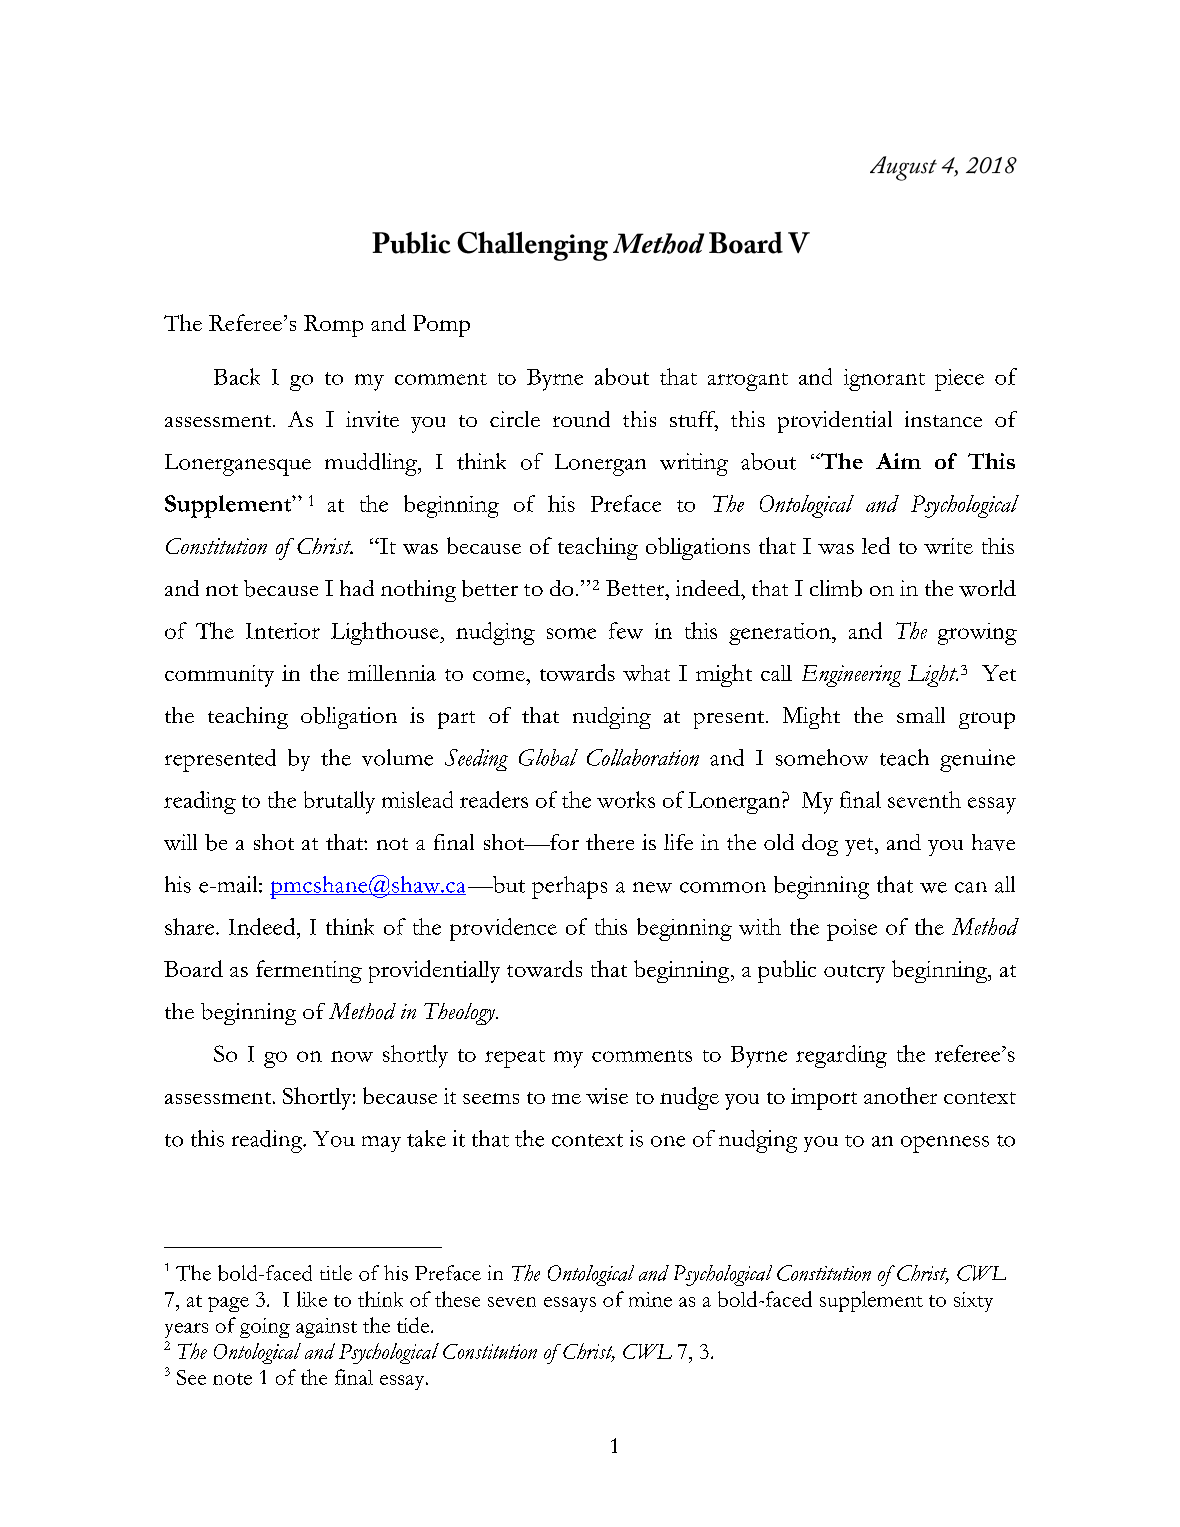 This screenshot has width=1180, height=1527. I want to click on ignorant, so click(884, 380).
